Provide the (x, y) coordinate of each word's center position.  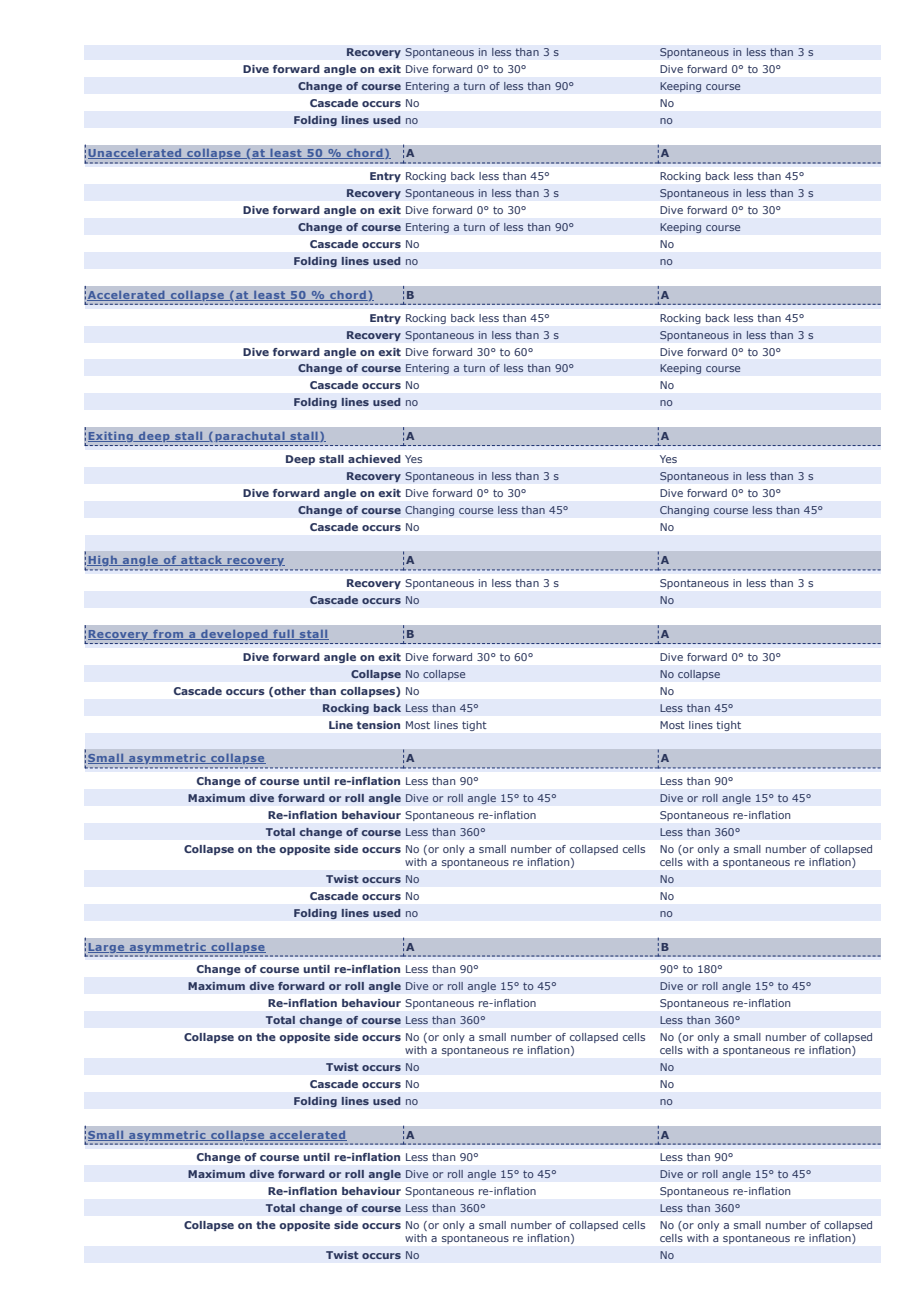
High (103, 561)
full (283, 635)
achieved (374, 459)
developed (234, 635)
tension (378, 725)
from (168, 635)
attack (201, 561)
